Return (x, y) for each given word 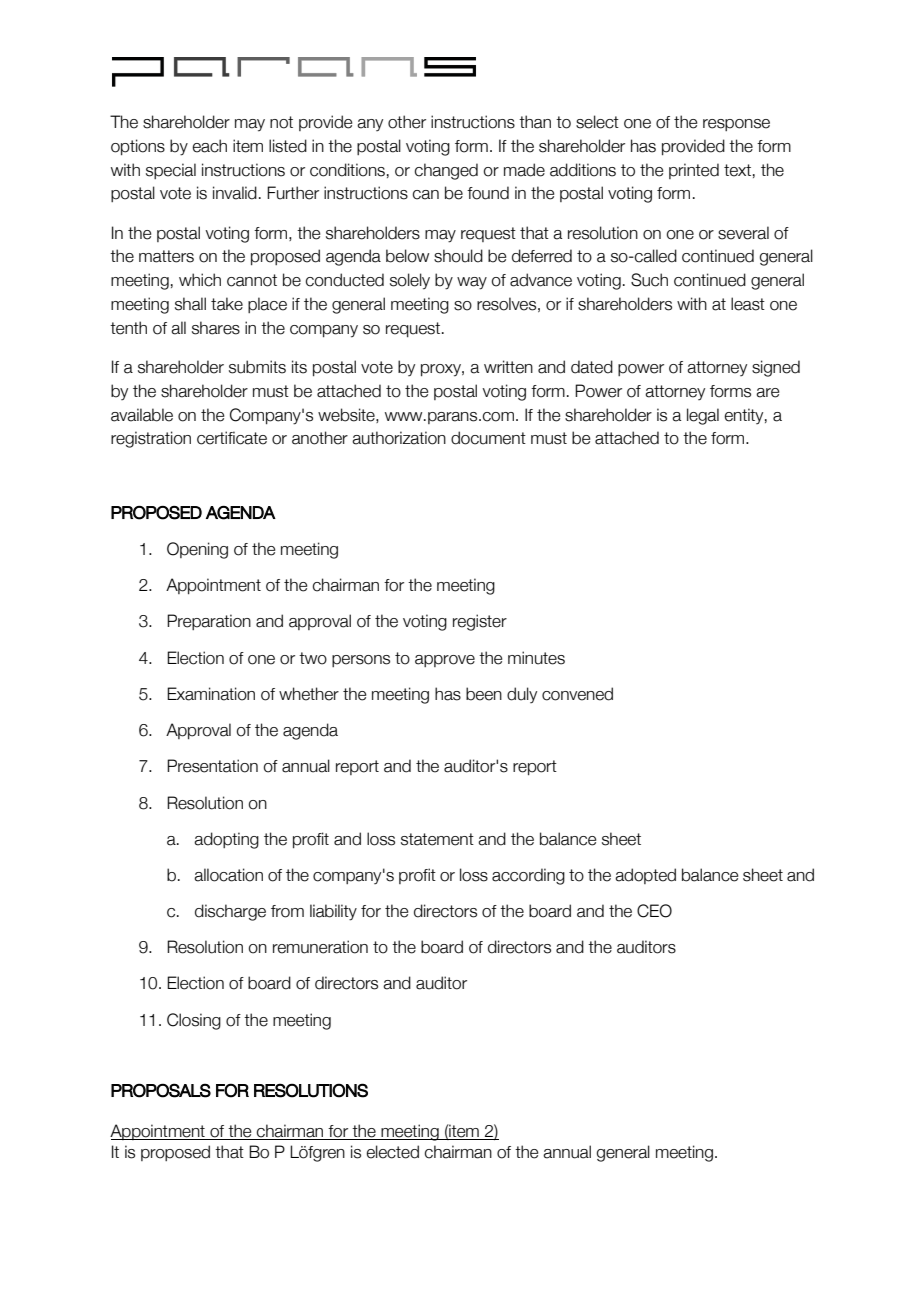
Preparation (209, 622)
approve (445, 661)
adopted (645, 876)
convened (577, 694)
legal (703, 416)
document (488, 438)
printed (694, 171)
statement (437, 839)
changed (446, 171)
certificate (232, 438)
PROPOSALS (161, 1090)
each (209, 146)
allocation (228, 875)
